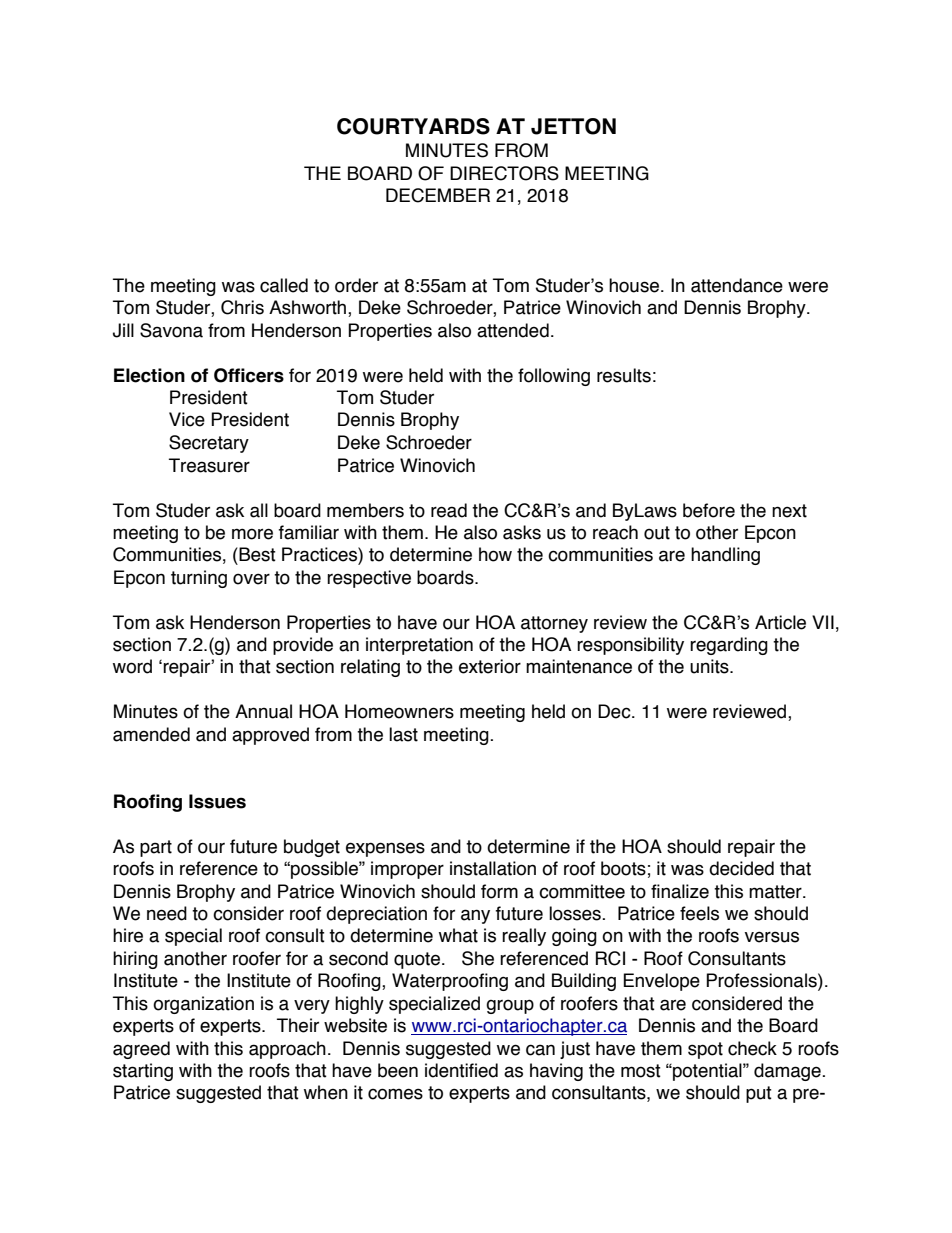 This screenshot has width=952, height=1233. Describe the element at coordinates (624, 375) in the screenshot. I see `results` at that location.
